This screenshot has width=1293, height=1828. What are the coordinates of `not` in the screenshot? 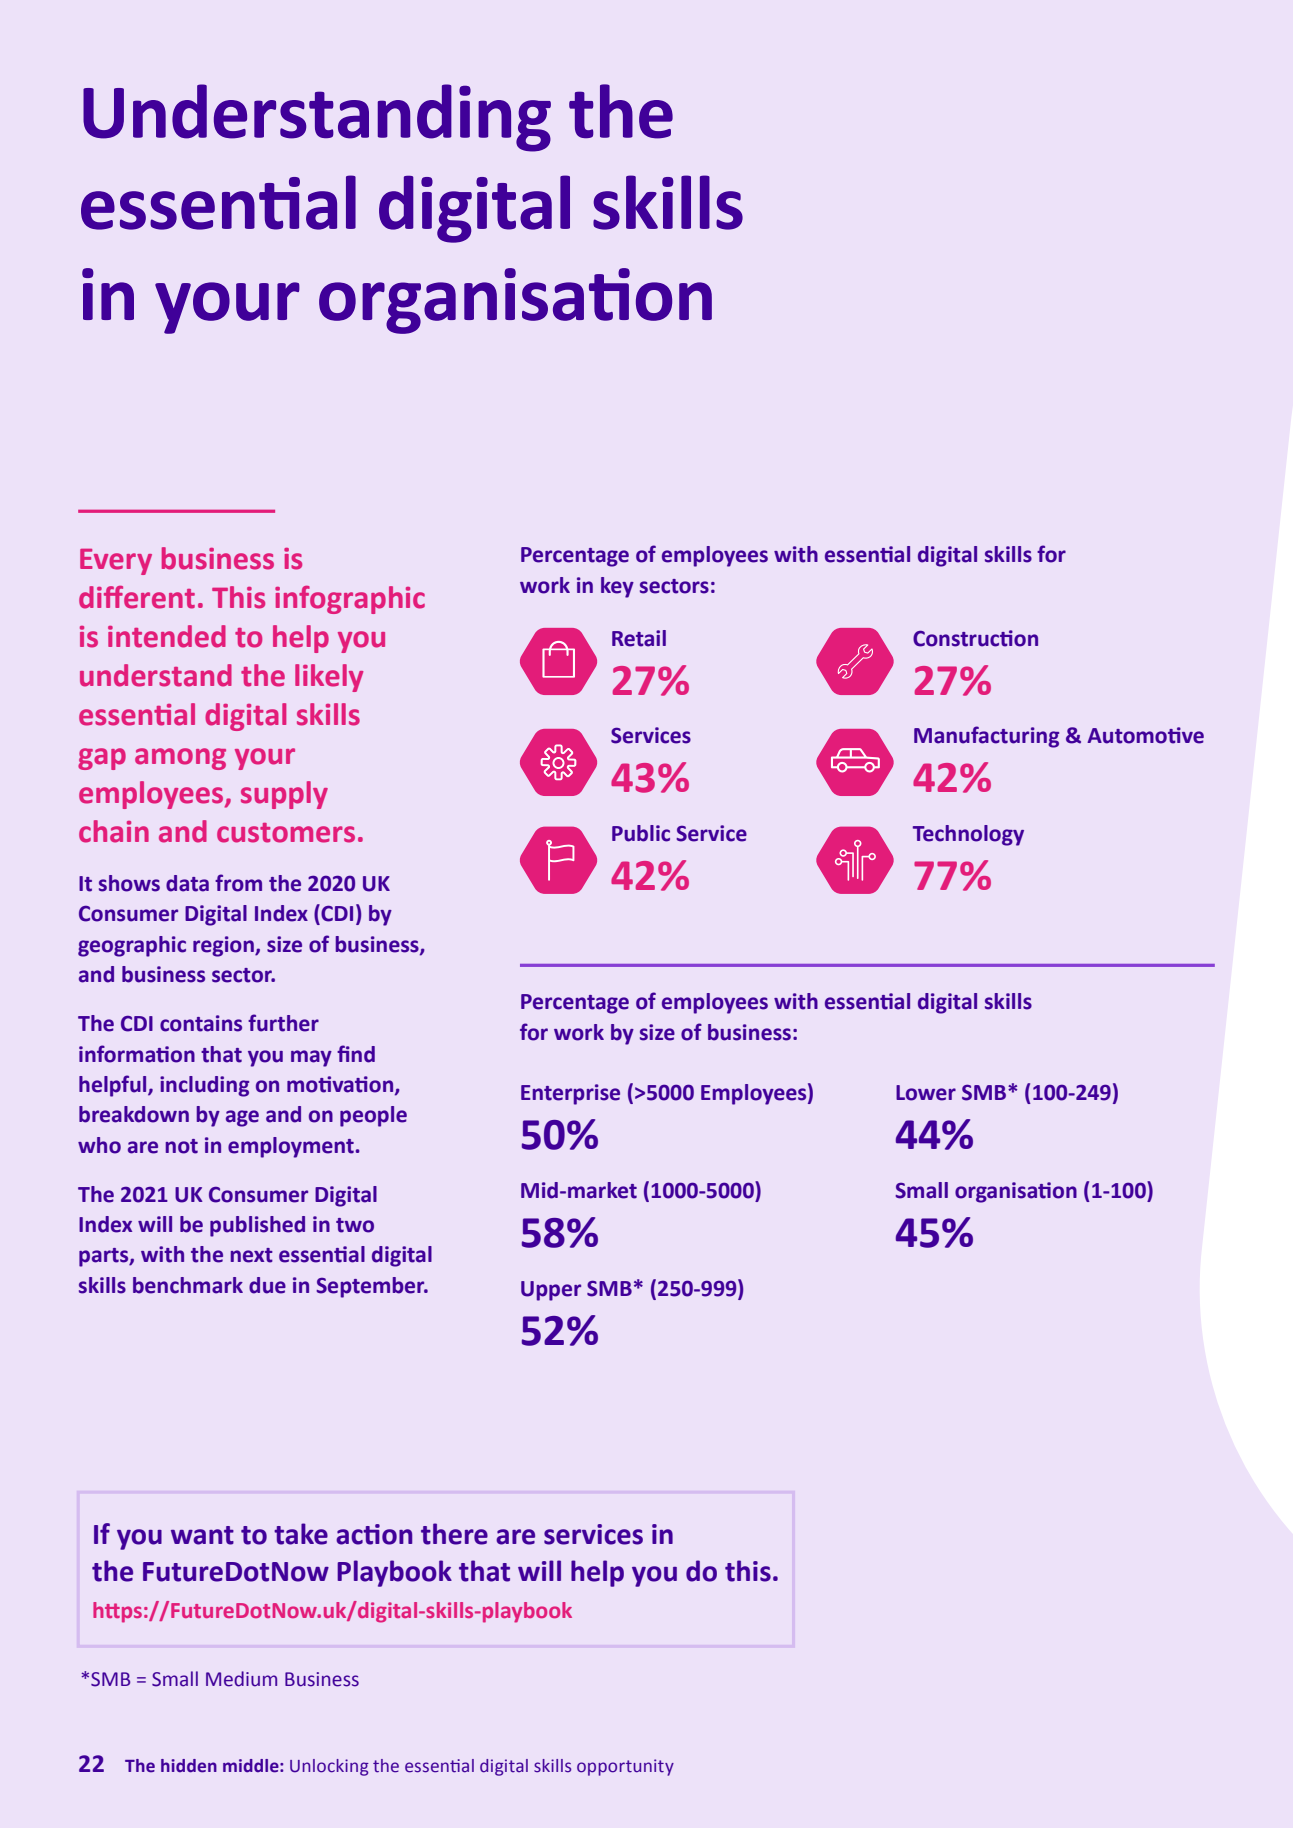 It's located at (182, 1146).
